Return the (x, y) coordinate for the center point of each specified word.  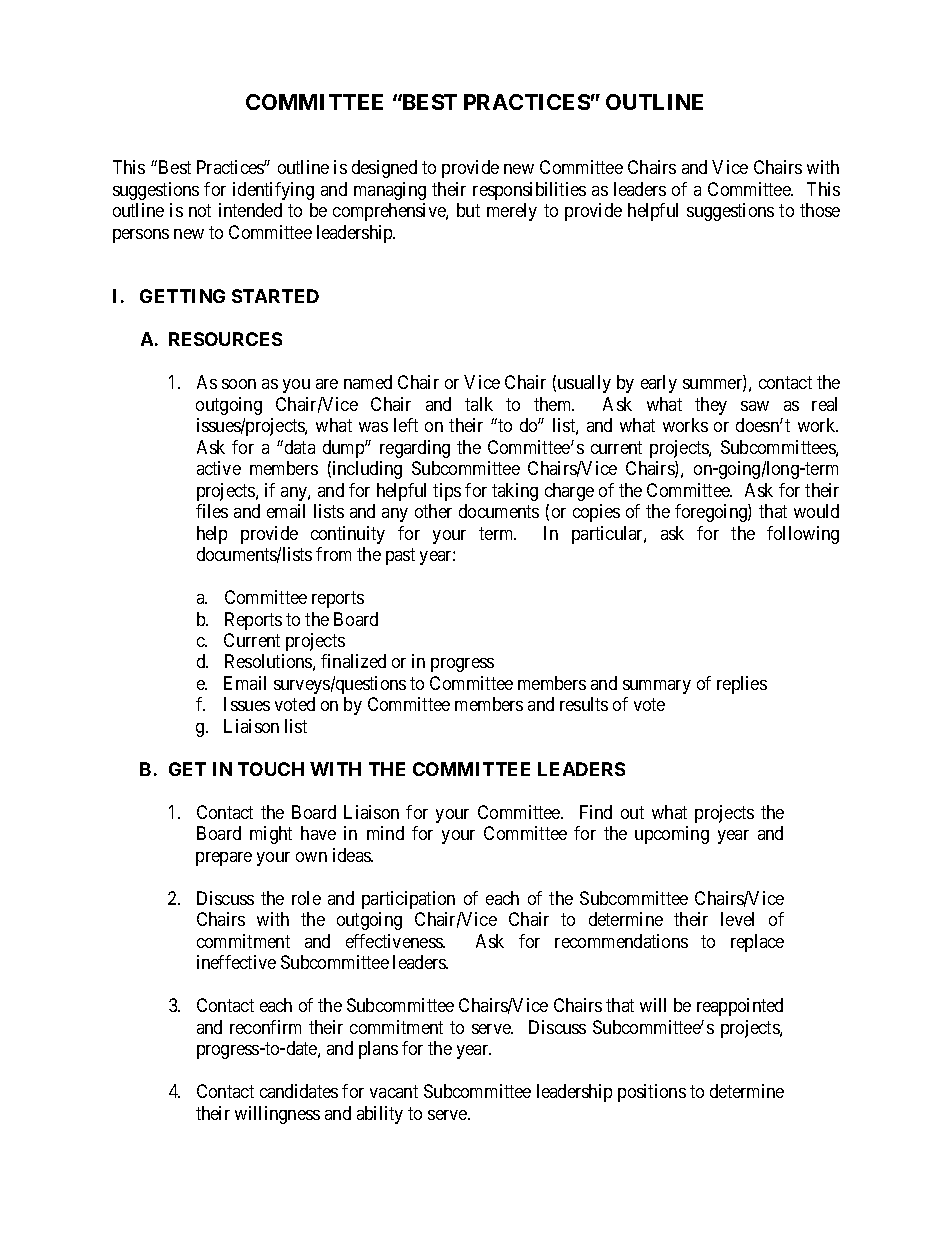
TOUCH (271, 769)
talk (479, 404)
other (433, 511)
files (212, 511)
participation (408, 900)
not (200, 211)
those (820, 210)
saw (755, 406)
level (737, 919)
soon (239, 384)
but (468, 210)
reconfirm (265, 1027)
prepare (224, 859)
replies (742, 685)
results (584, 704)
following (803, 535)
